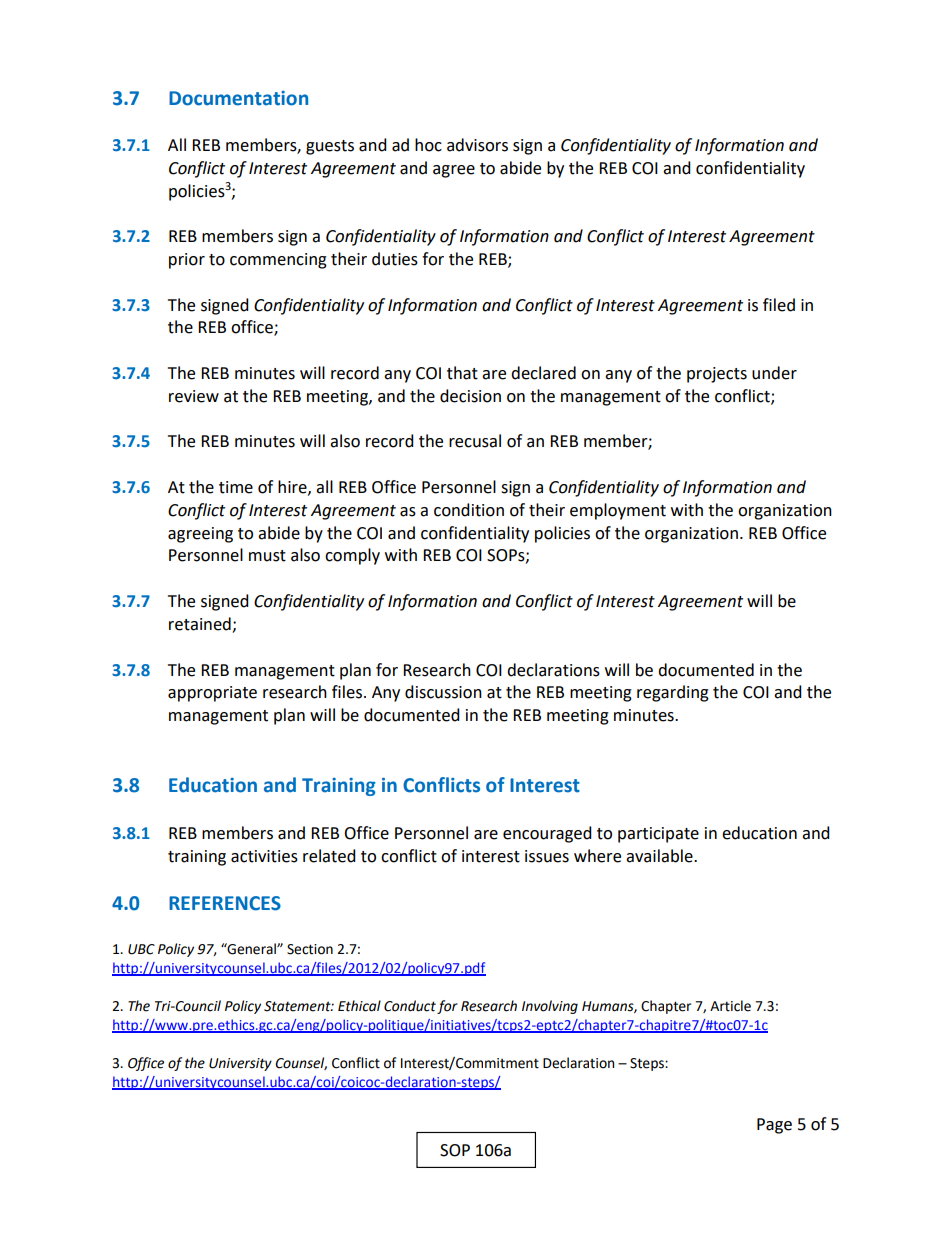  Describe the element at coordinates (443, 692) in the document. I see `discussion` at that location.
